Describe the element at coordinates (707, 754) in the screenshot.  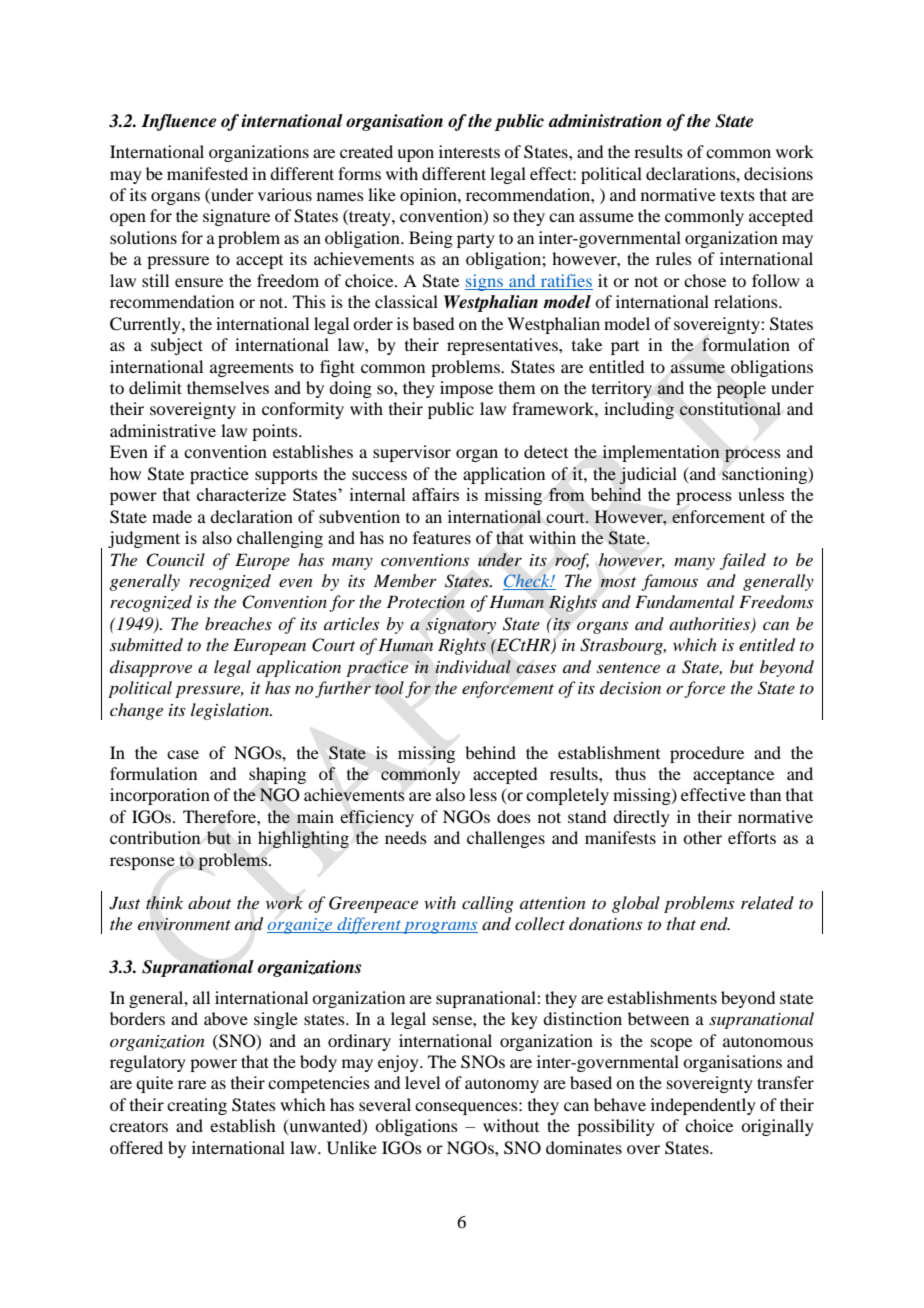
I see `procedure` at that location.
